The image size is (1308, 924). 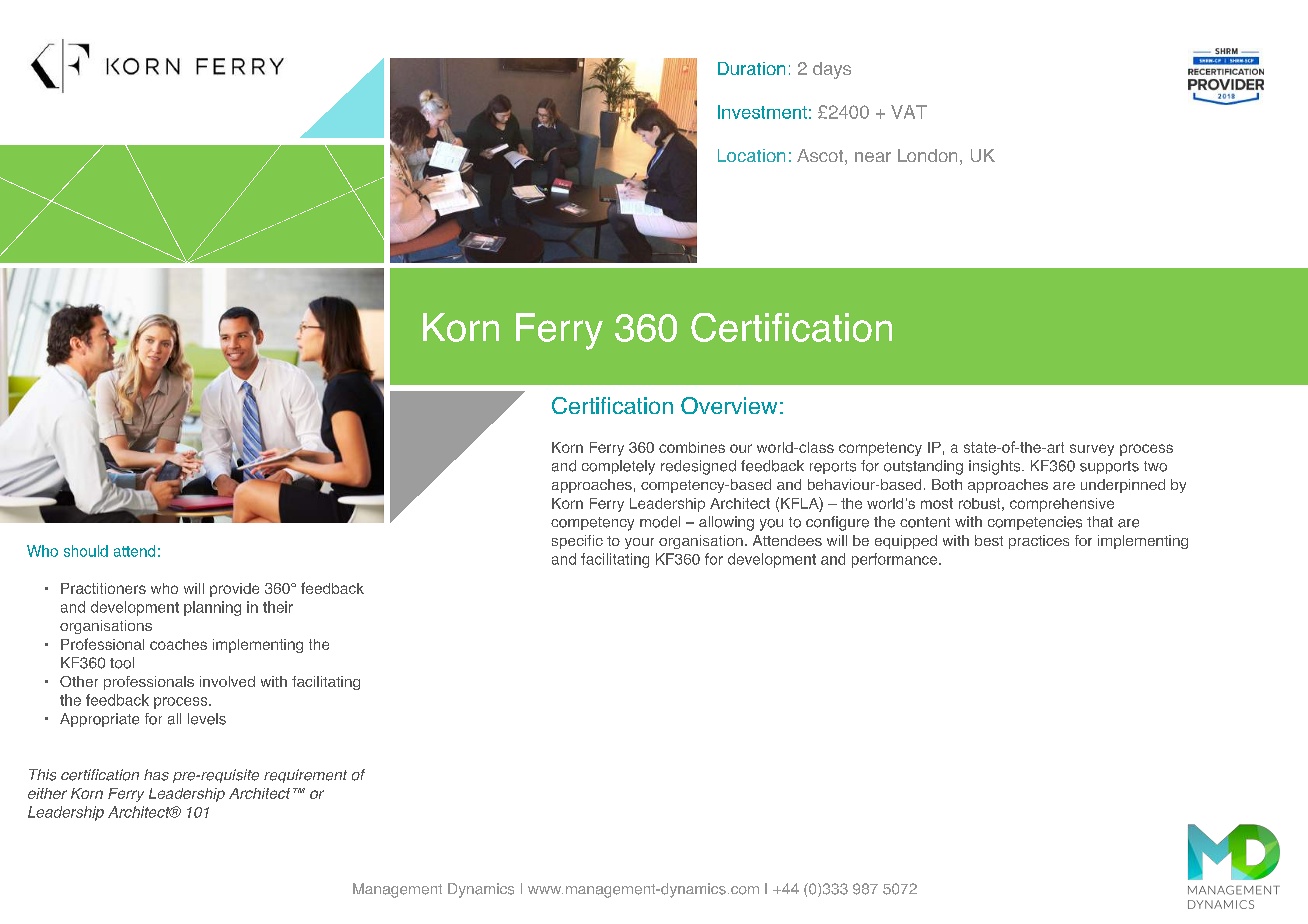 I want to click on should, so click(x=86, y=551).
